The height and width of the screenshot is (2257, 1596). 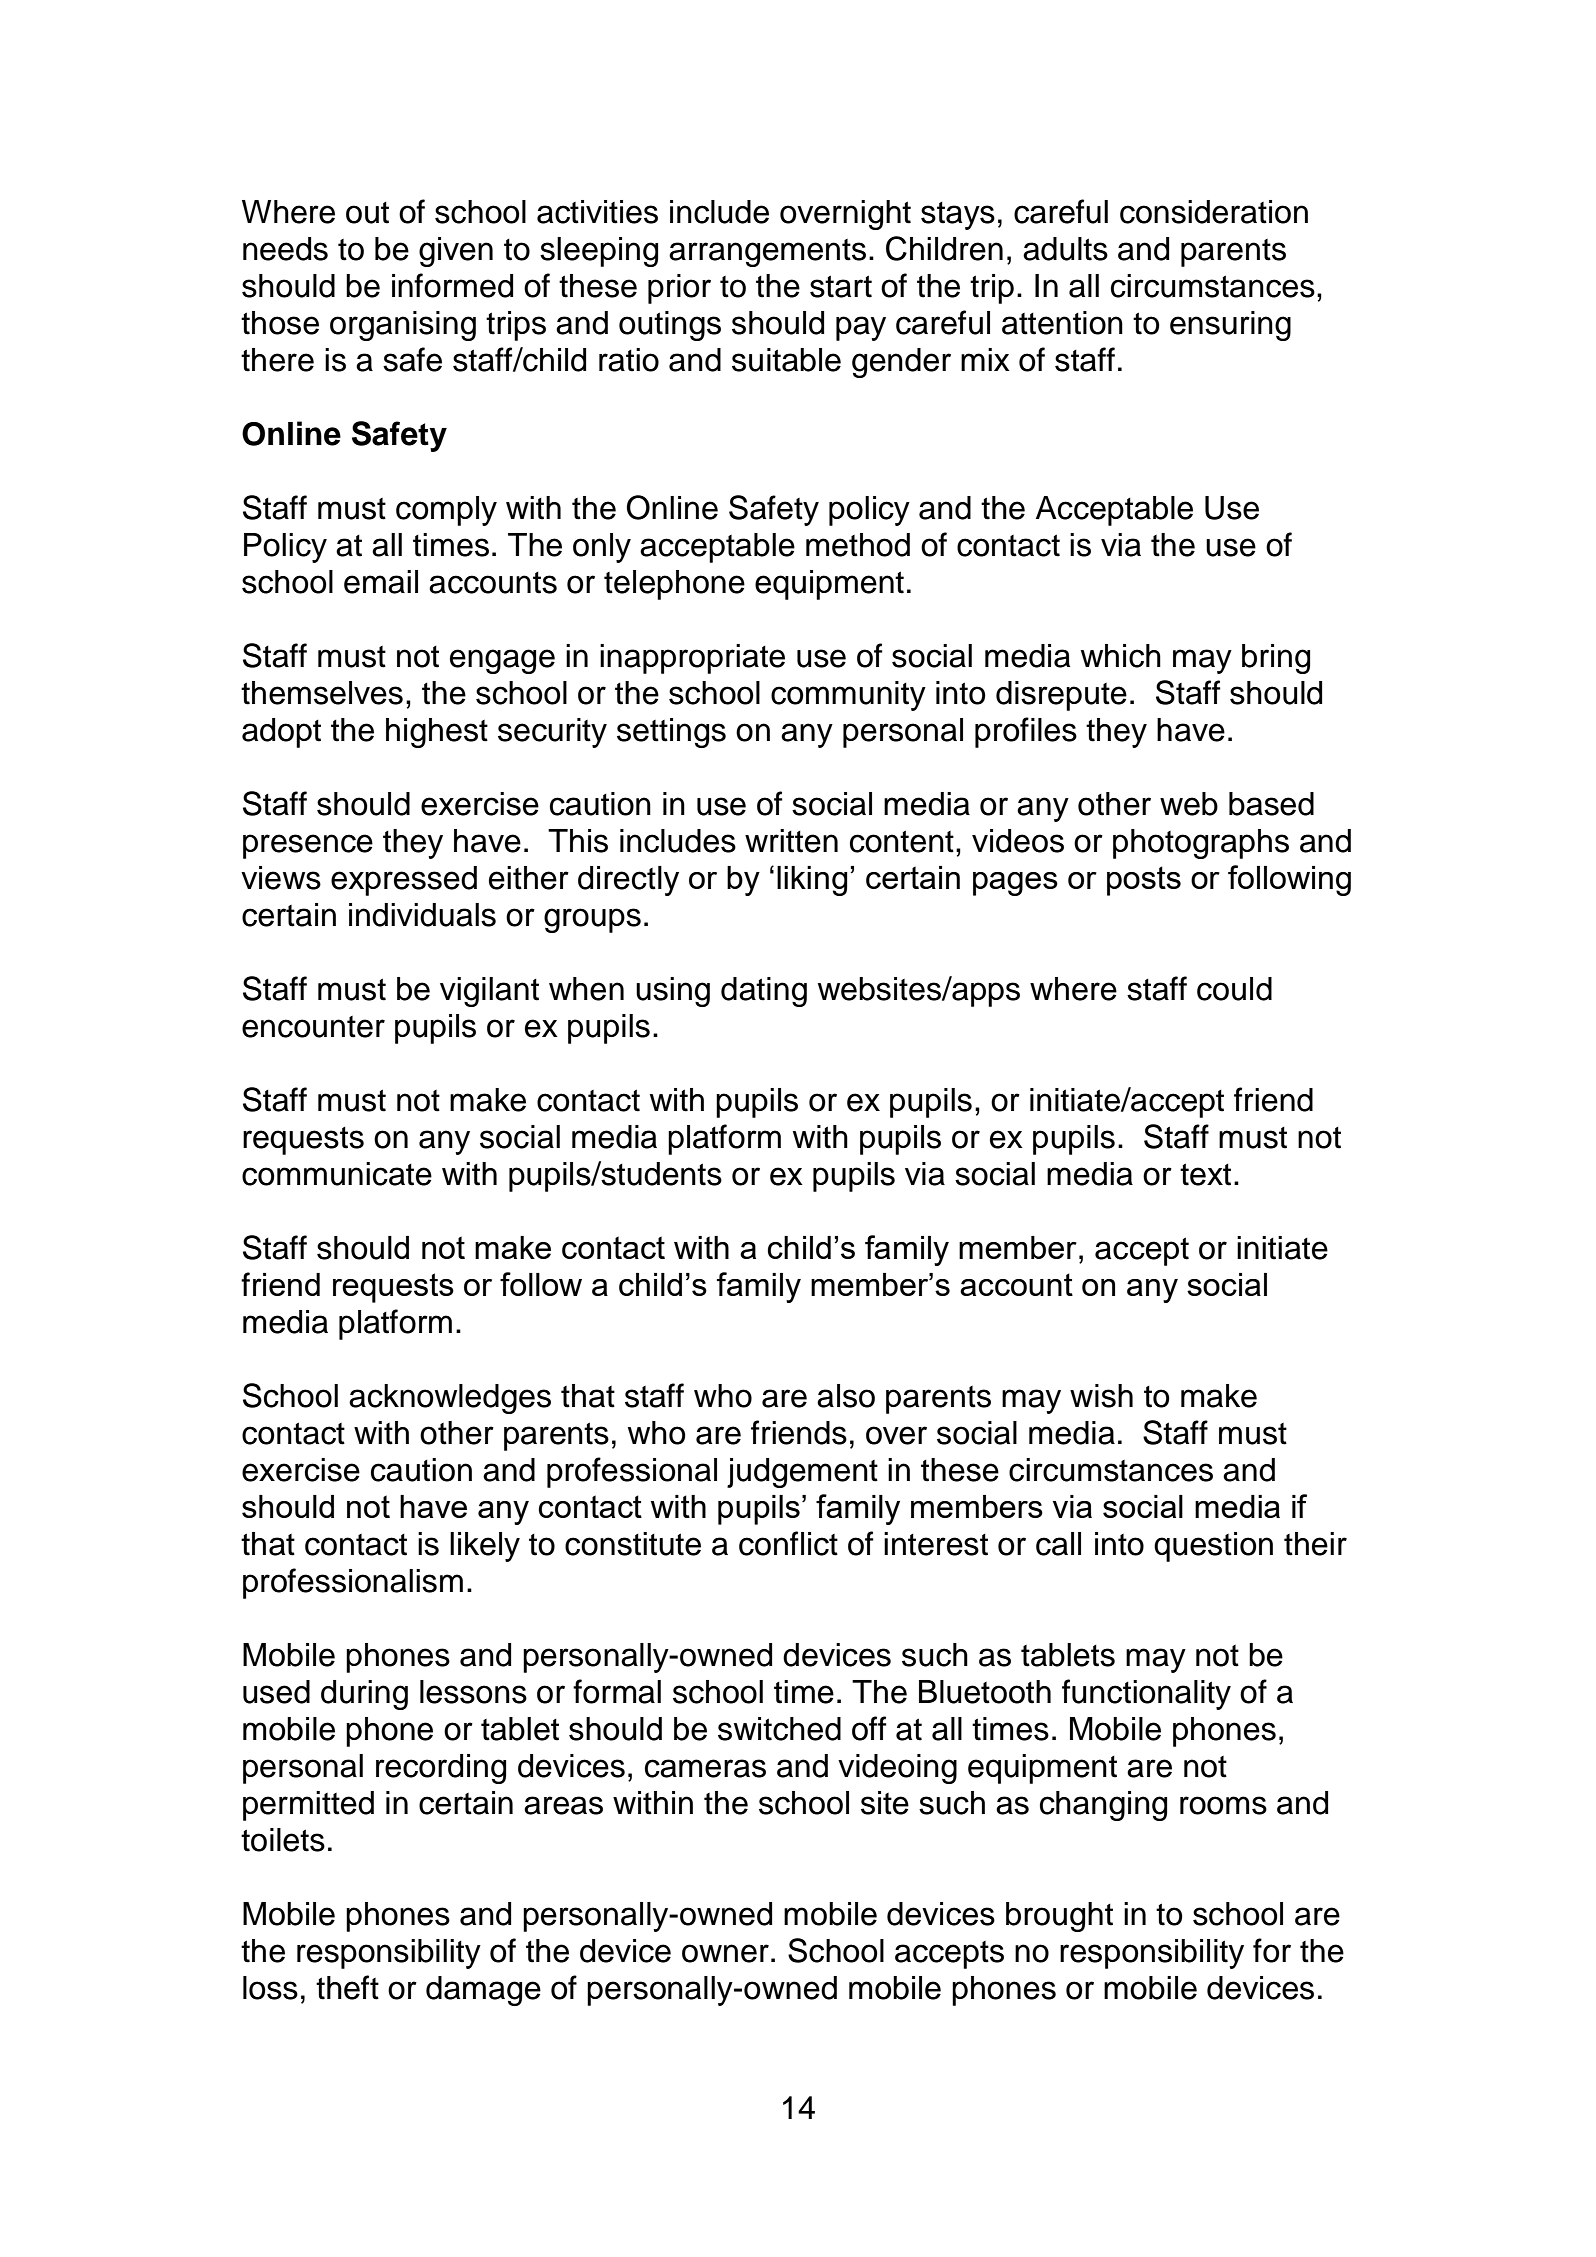 I want to click on communicate, so click(x=337, y=1174).
